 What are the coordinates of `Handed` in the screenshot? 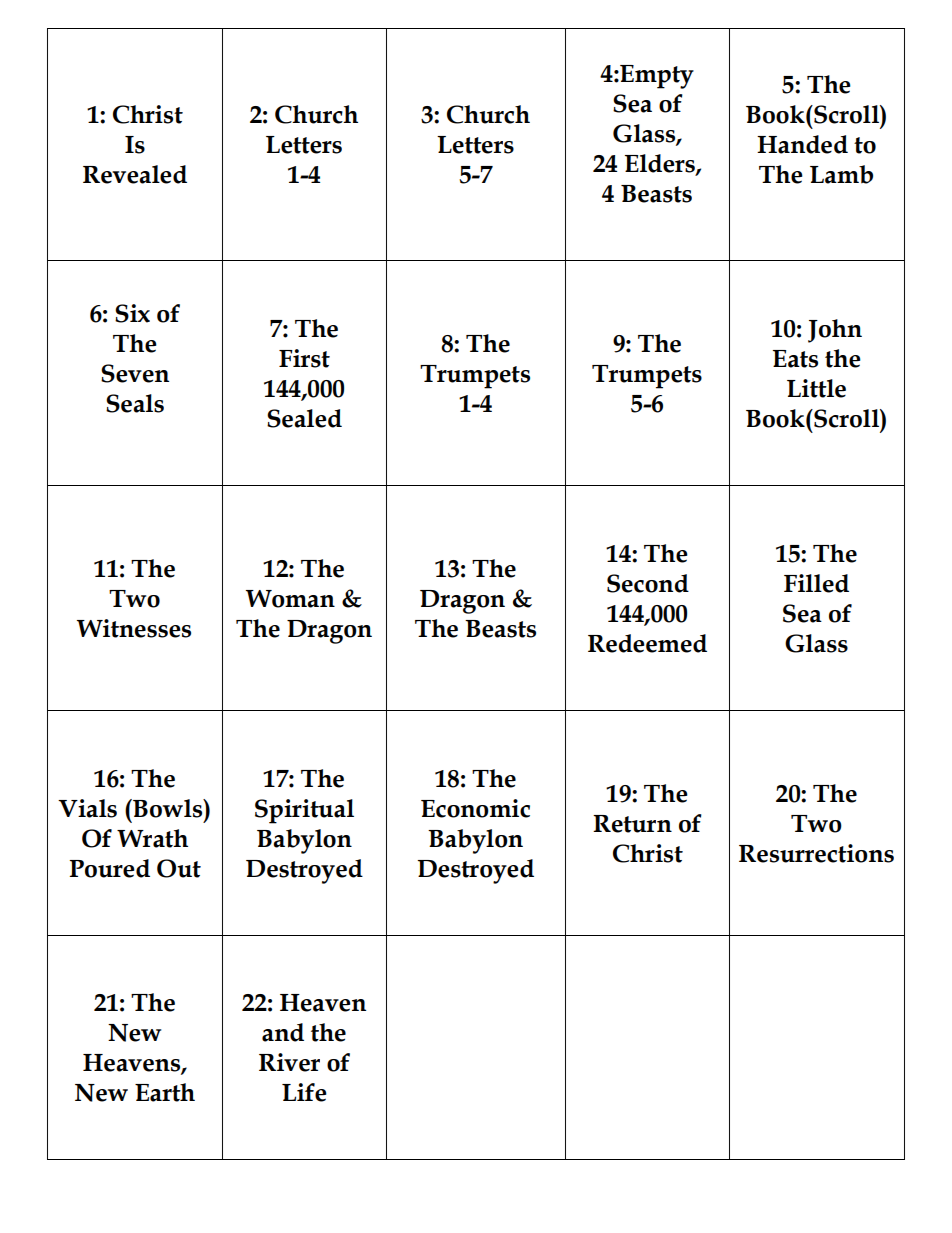 It's located at (802, 144).
